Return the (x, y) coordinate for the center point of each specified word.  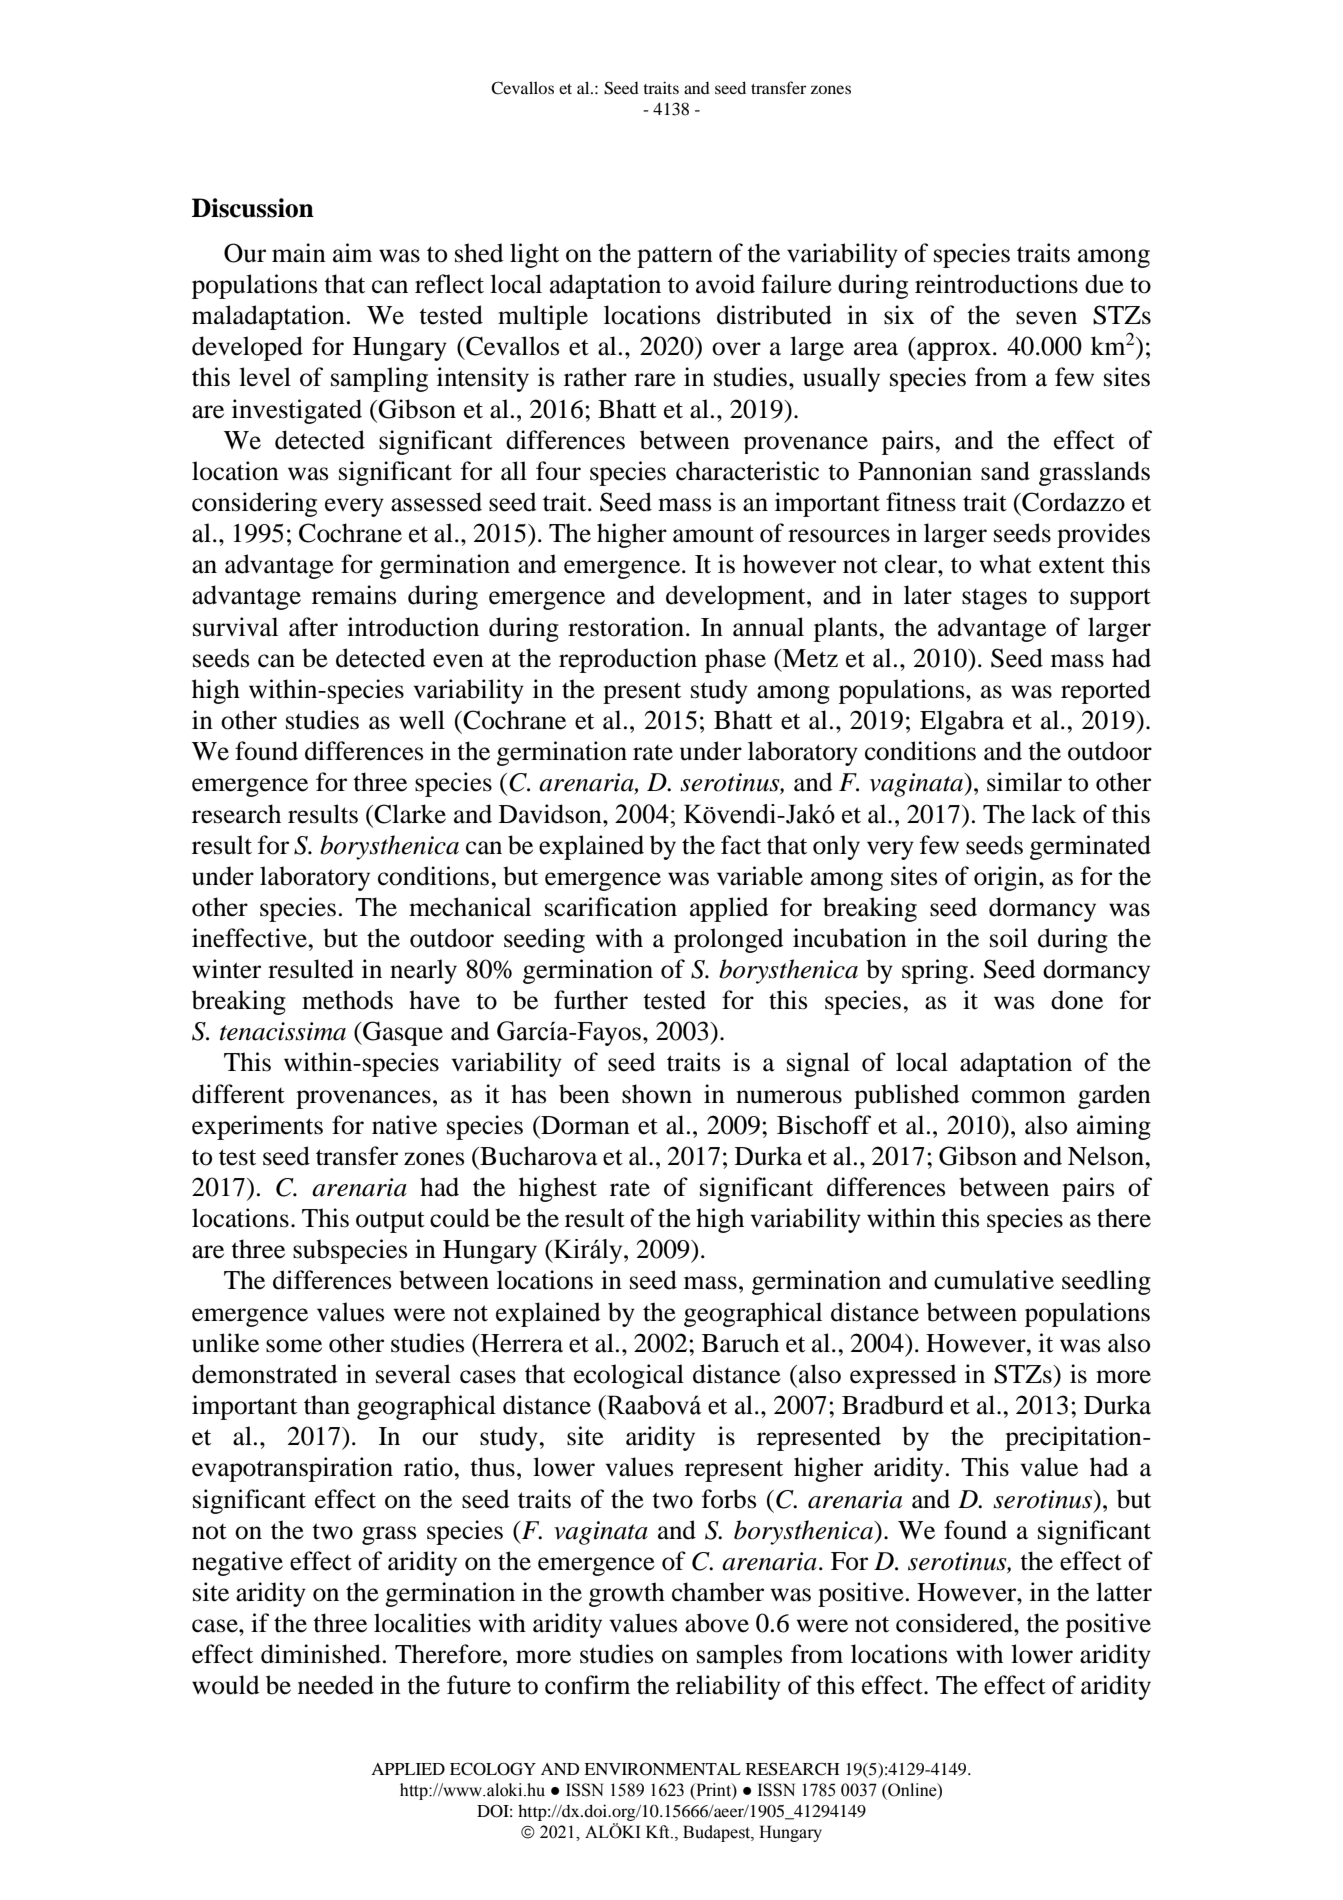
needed (336, 1685)
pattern (675, 257)
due (1104, 284)
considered (955, 1623)
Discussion (253, 208)
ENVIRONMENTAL (662, 1769)
